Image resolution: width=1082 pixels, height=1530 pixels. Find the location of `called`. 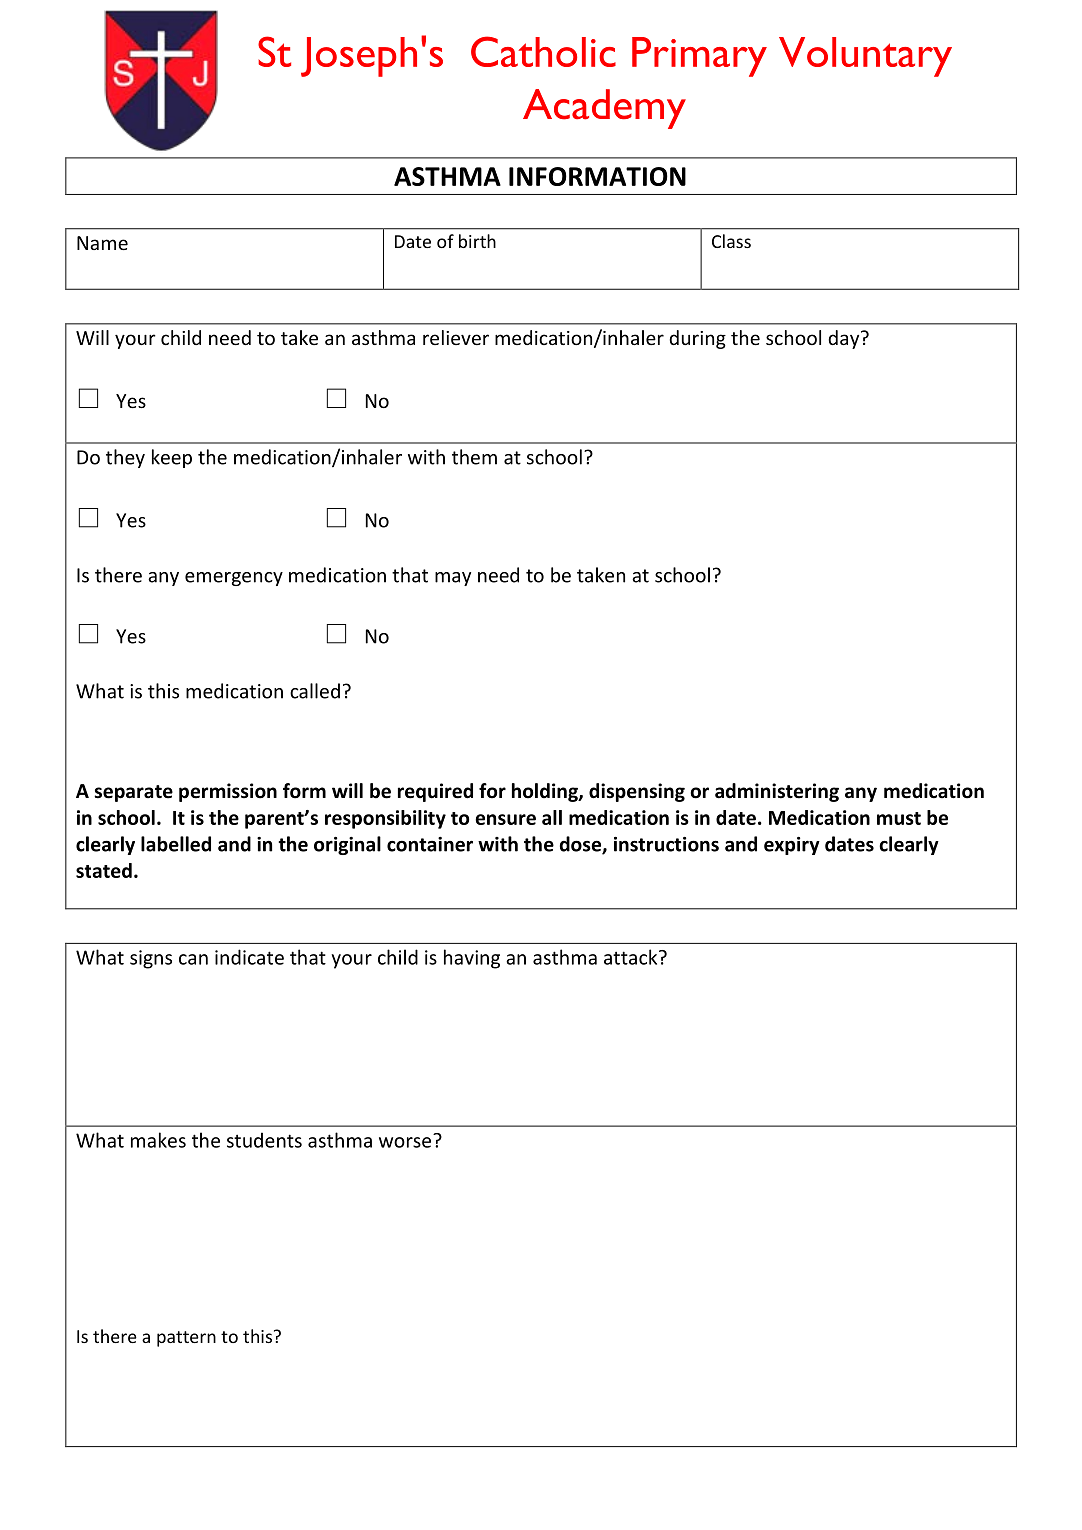

called is located at coordinates (315, 691).
